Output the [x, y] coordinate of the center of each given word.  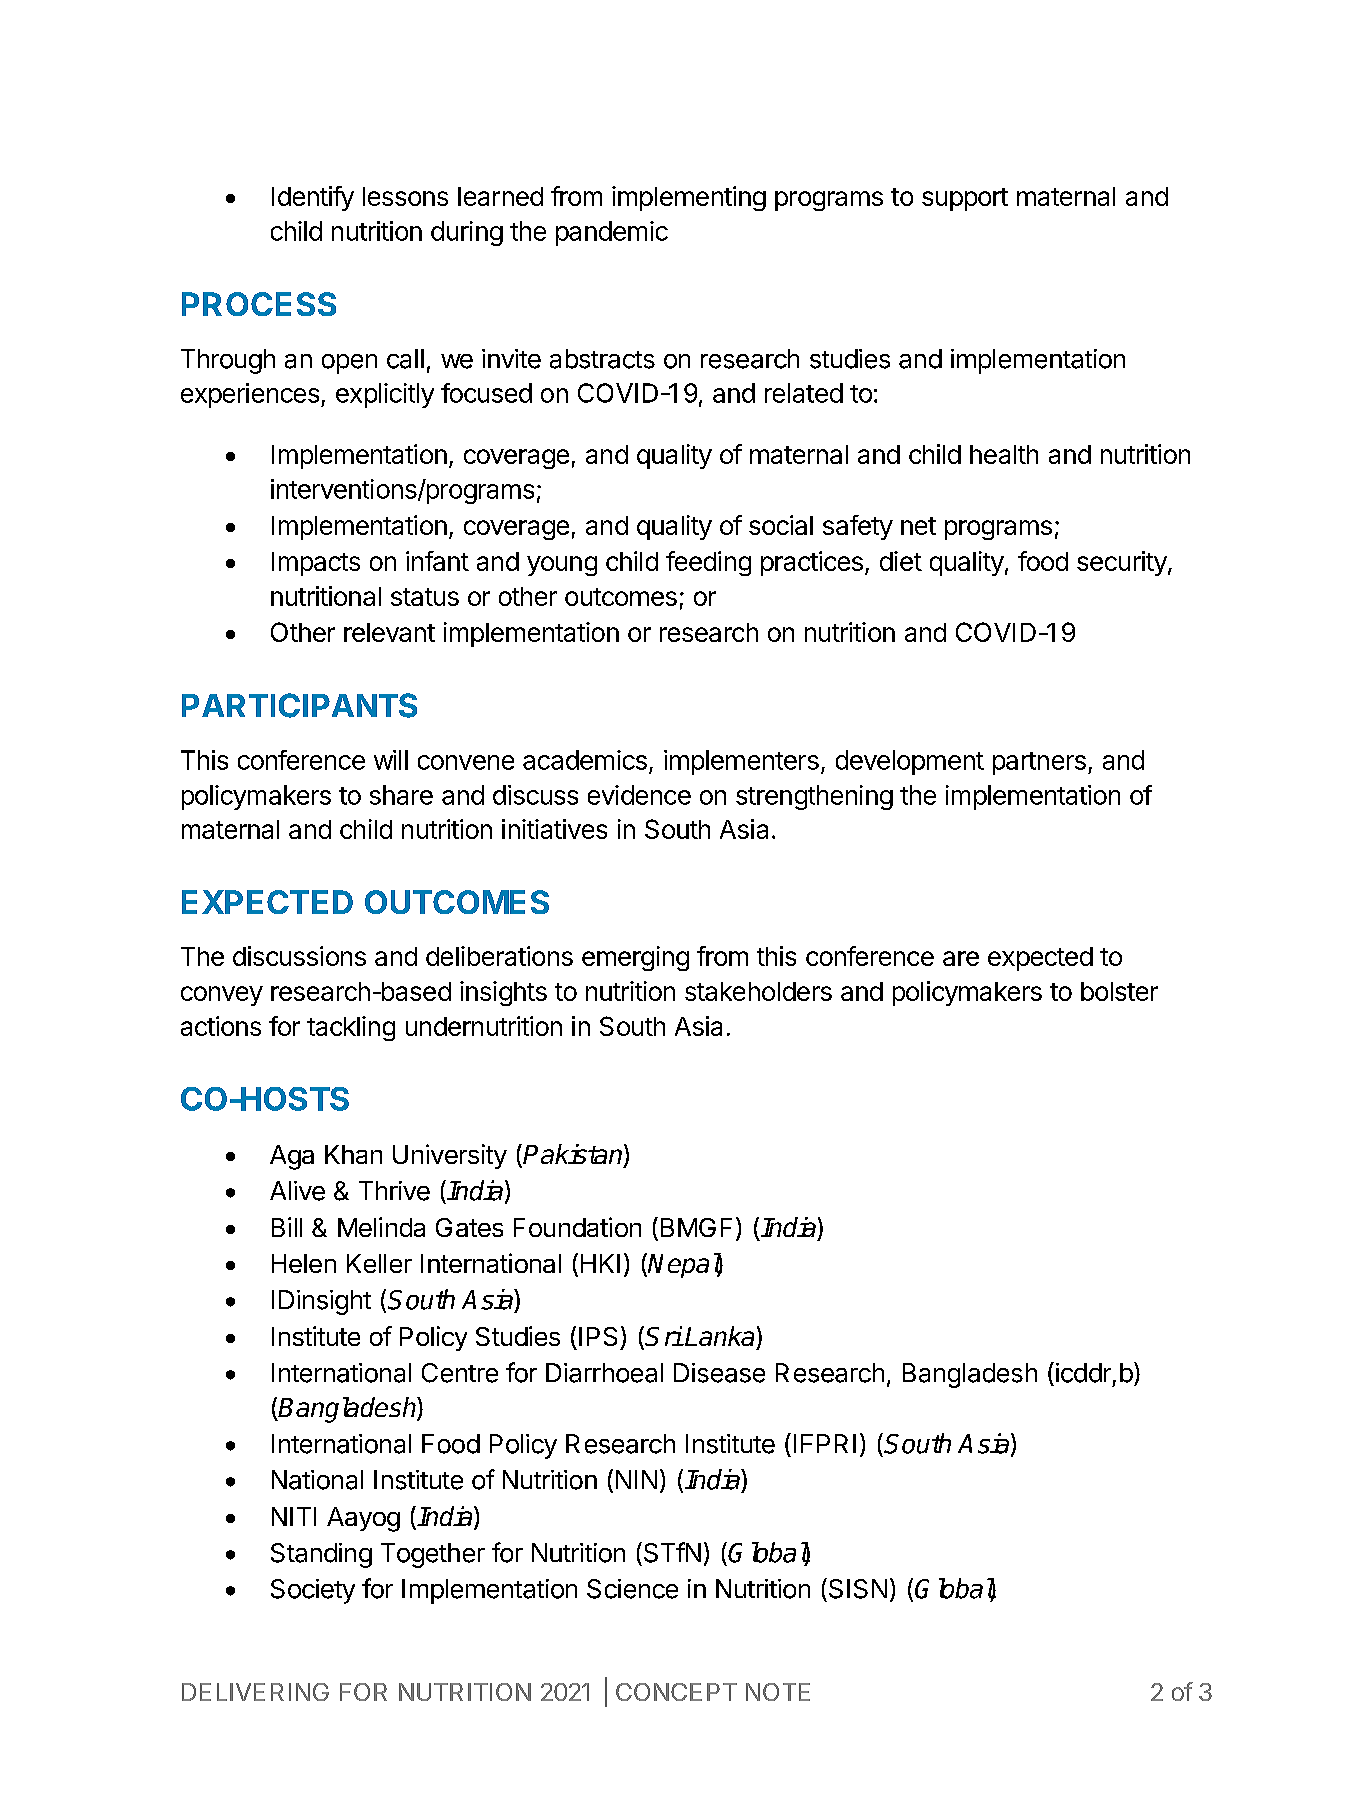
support [965, 199]
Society [313, 1591]
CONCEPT [676, 1692]
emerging [635, 958]
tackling [351, 1028]
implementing [689, 198]
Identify [313, 198]
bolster [1119, 991]
